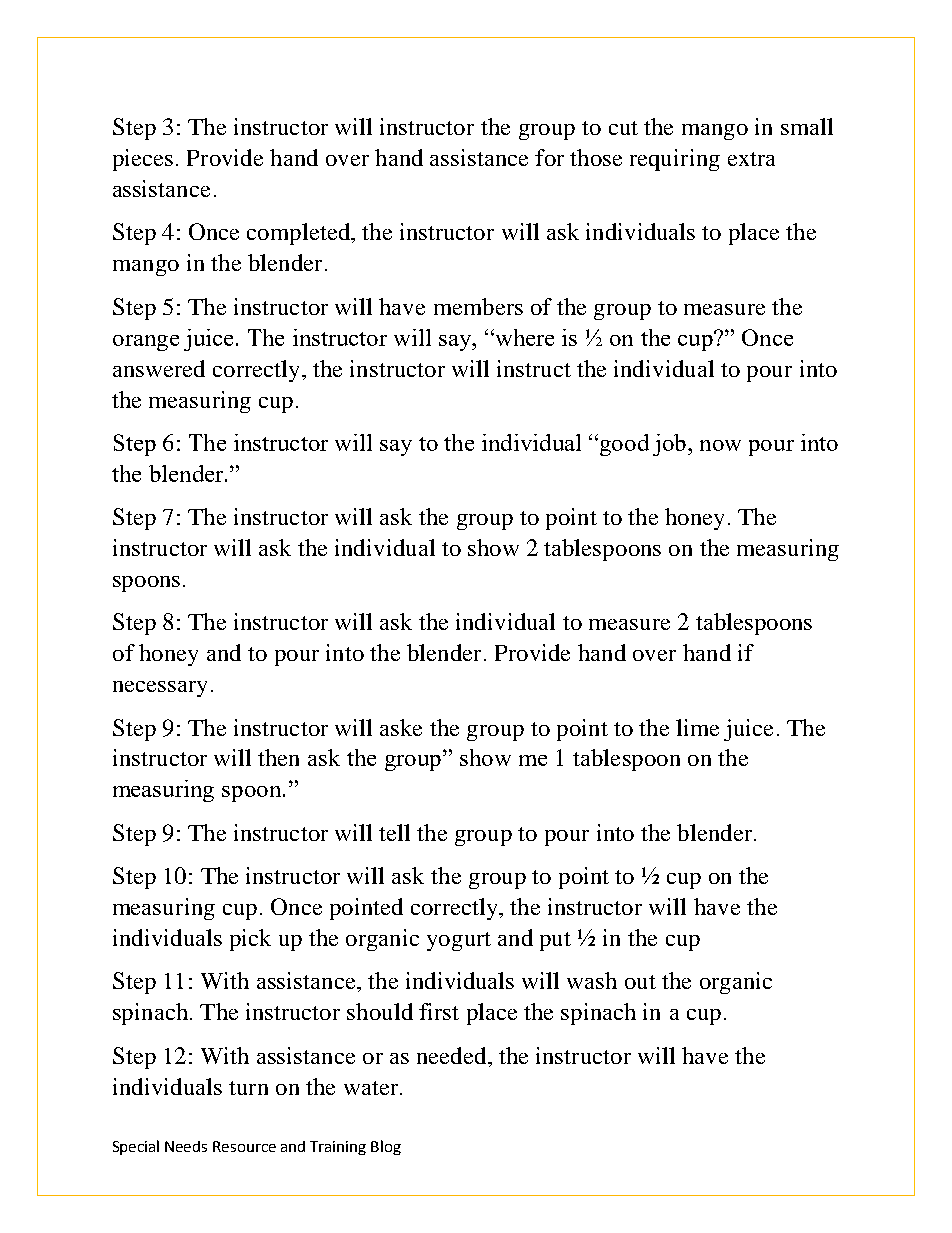 Image resolution: width=952 pixels, height=1233 pixels. Describe the element at coordinates (278, 757) in the image. I see `then` at that location.
